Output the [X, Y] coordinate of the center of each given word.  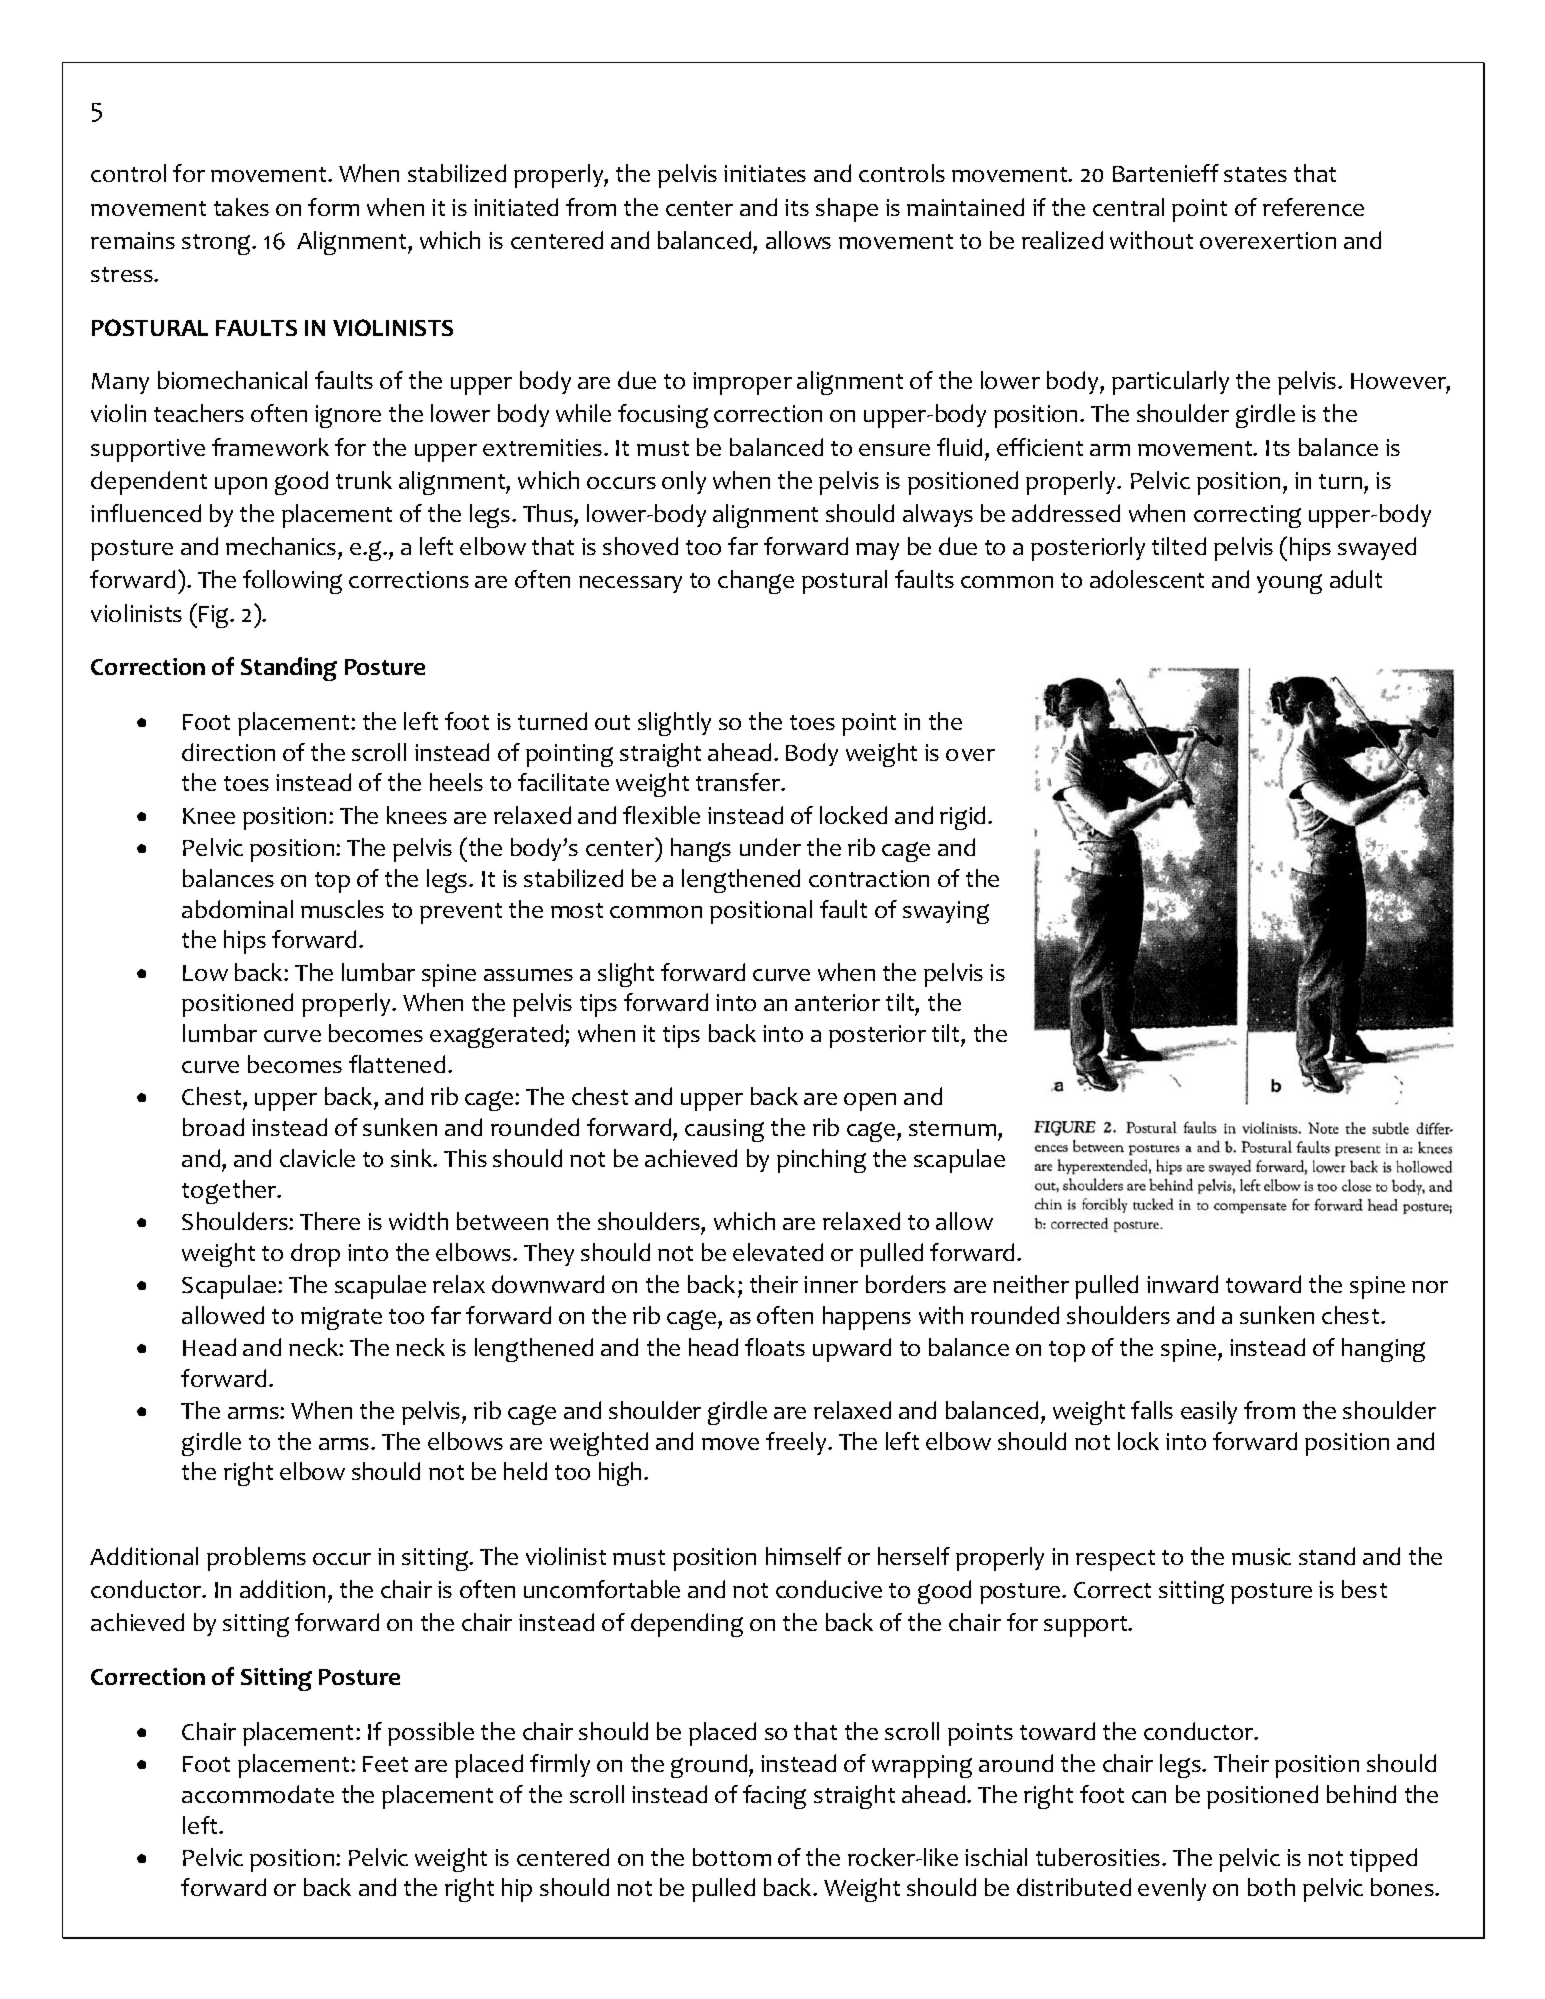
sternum [954, 1130]
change [756, 582]
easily [1209, 1412]
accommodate [258, 1794]
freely [797, 1443]
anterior [837, 1002]
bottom [732, 1857]
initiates [765, 173]
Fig [215, 616]
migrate [341, 1318]
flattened [397, 1064]
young [1289, 584]
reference [1313, 207]
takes [241, 207]
